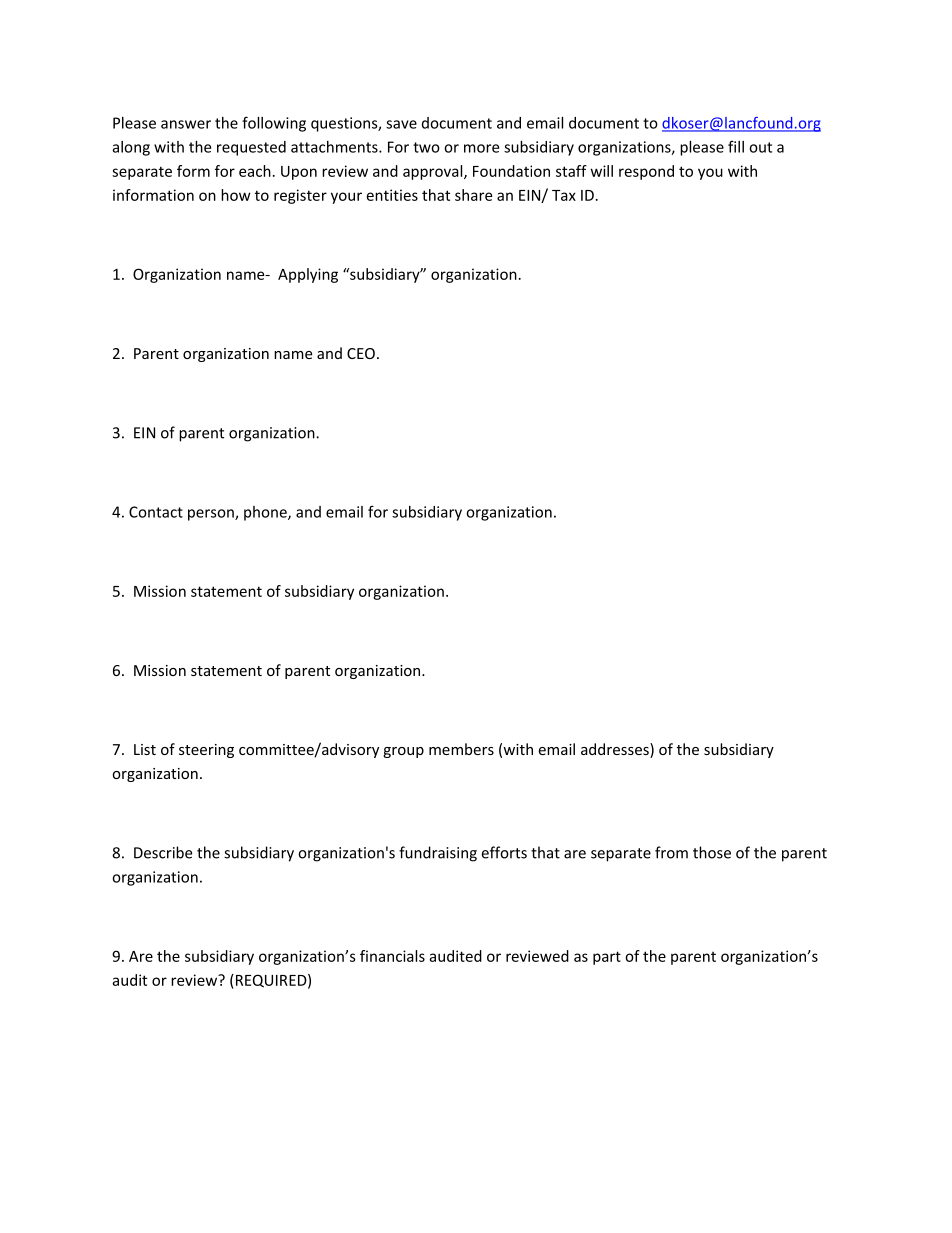 The width and height of the image is (952, 1233). What do you see at coordinates (266, 513) in the image?
I see `phone` at bounding box center [266, 513].
